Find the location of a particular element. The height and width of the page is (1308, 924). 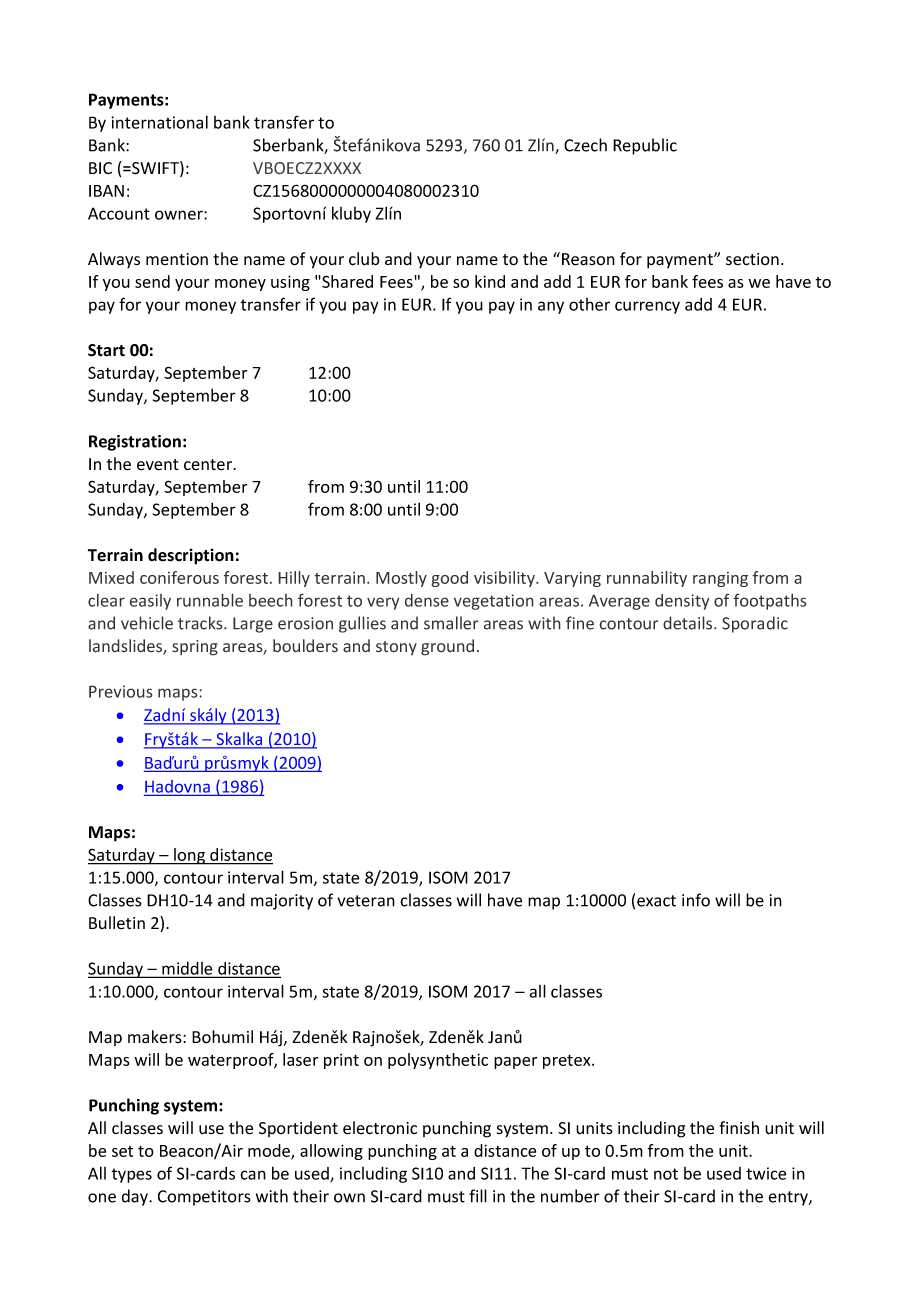

info is located at coordinates (696, 900).
